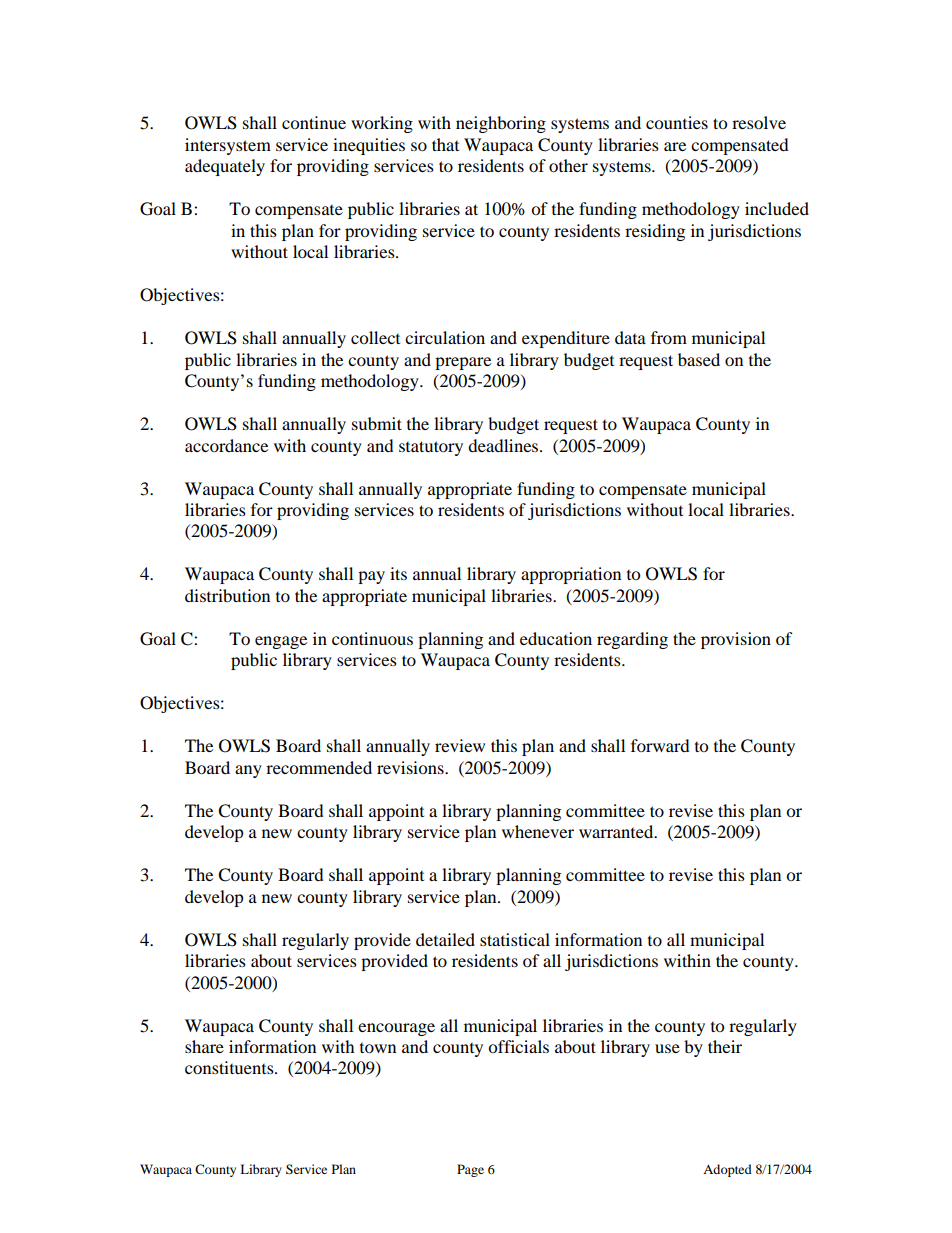 This screenshot has width=952, height=1233. Describe the element at coordinates (230, 1067) in the screenshot. I see `constituents` at that location.
